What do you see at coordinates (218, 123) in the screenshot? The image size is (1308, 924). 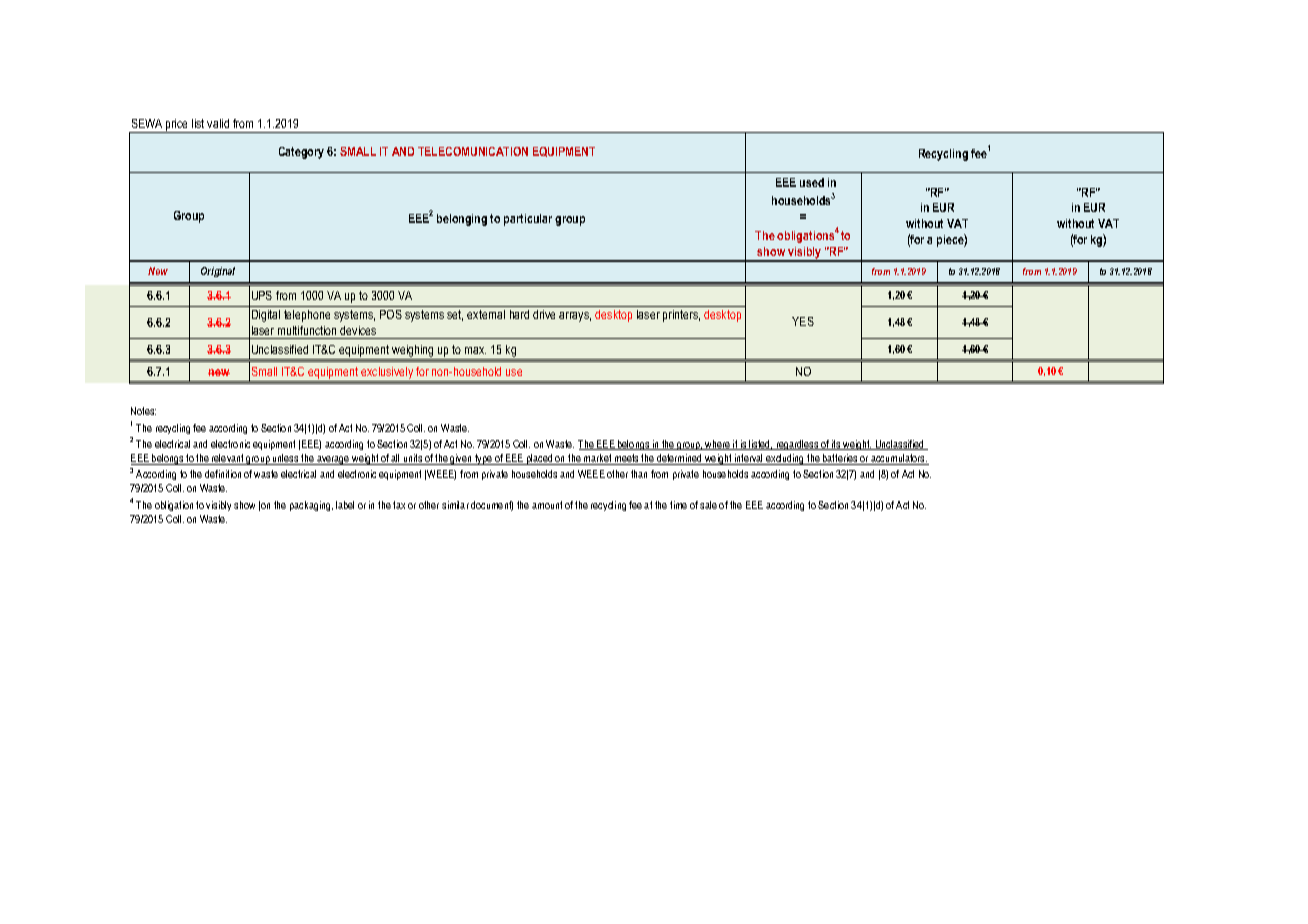 I see `valid` at bounding box center [218, 123].
